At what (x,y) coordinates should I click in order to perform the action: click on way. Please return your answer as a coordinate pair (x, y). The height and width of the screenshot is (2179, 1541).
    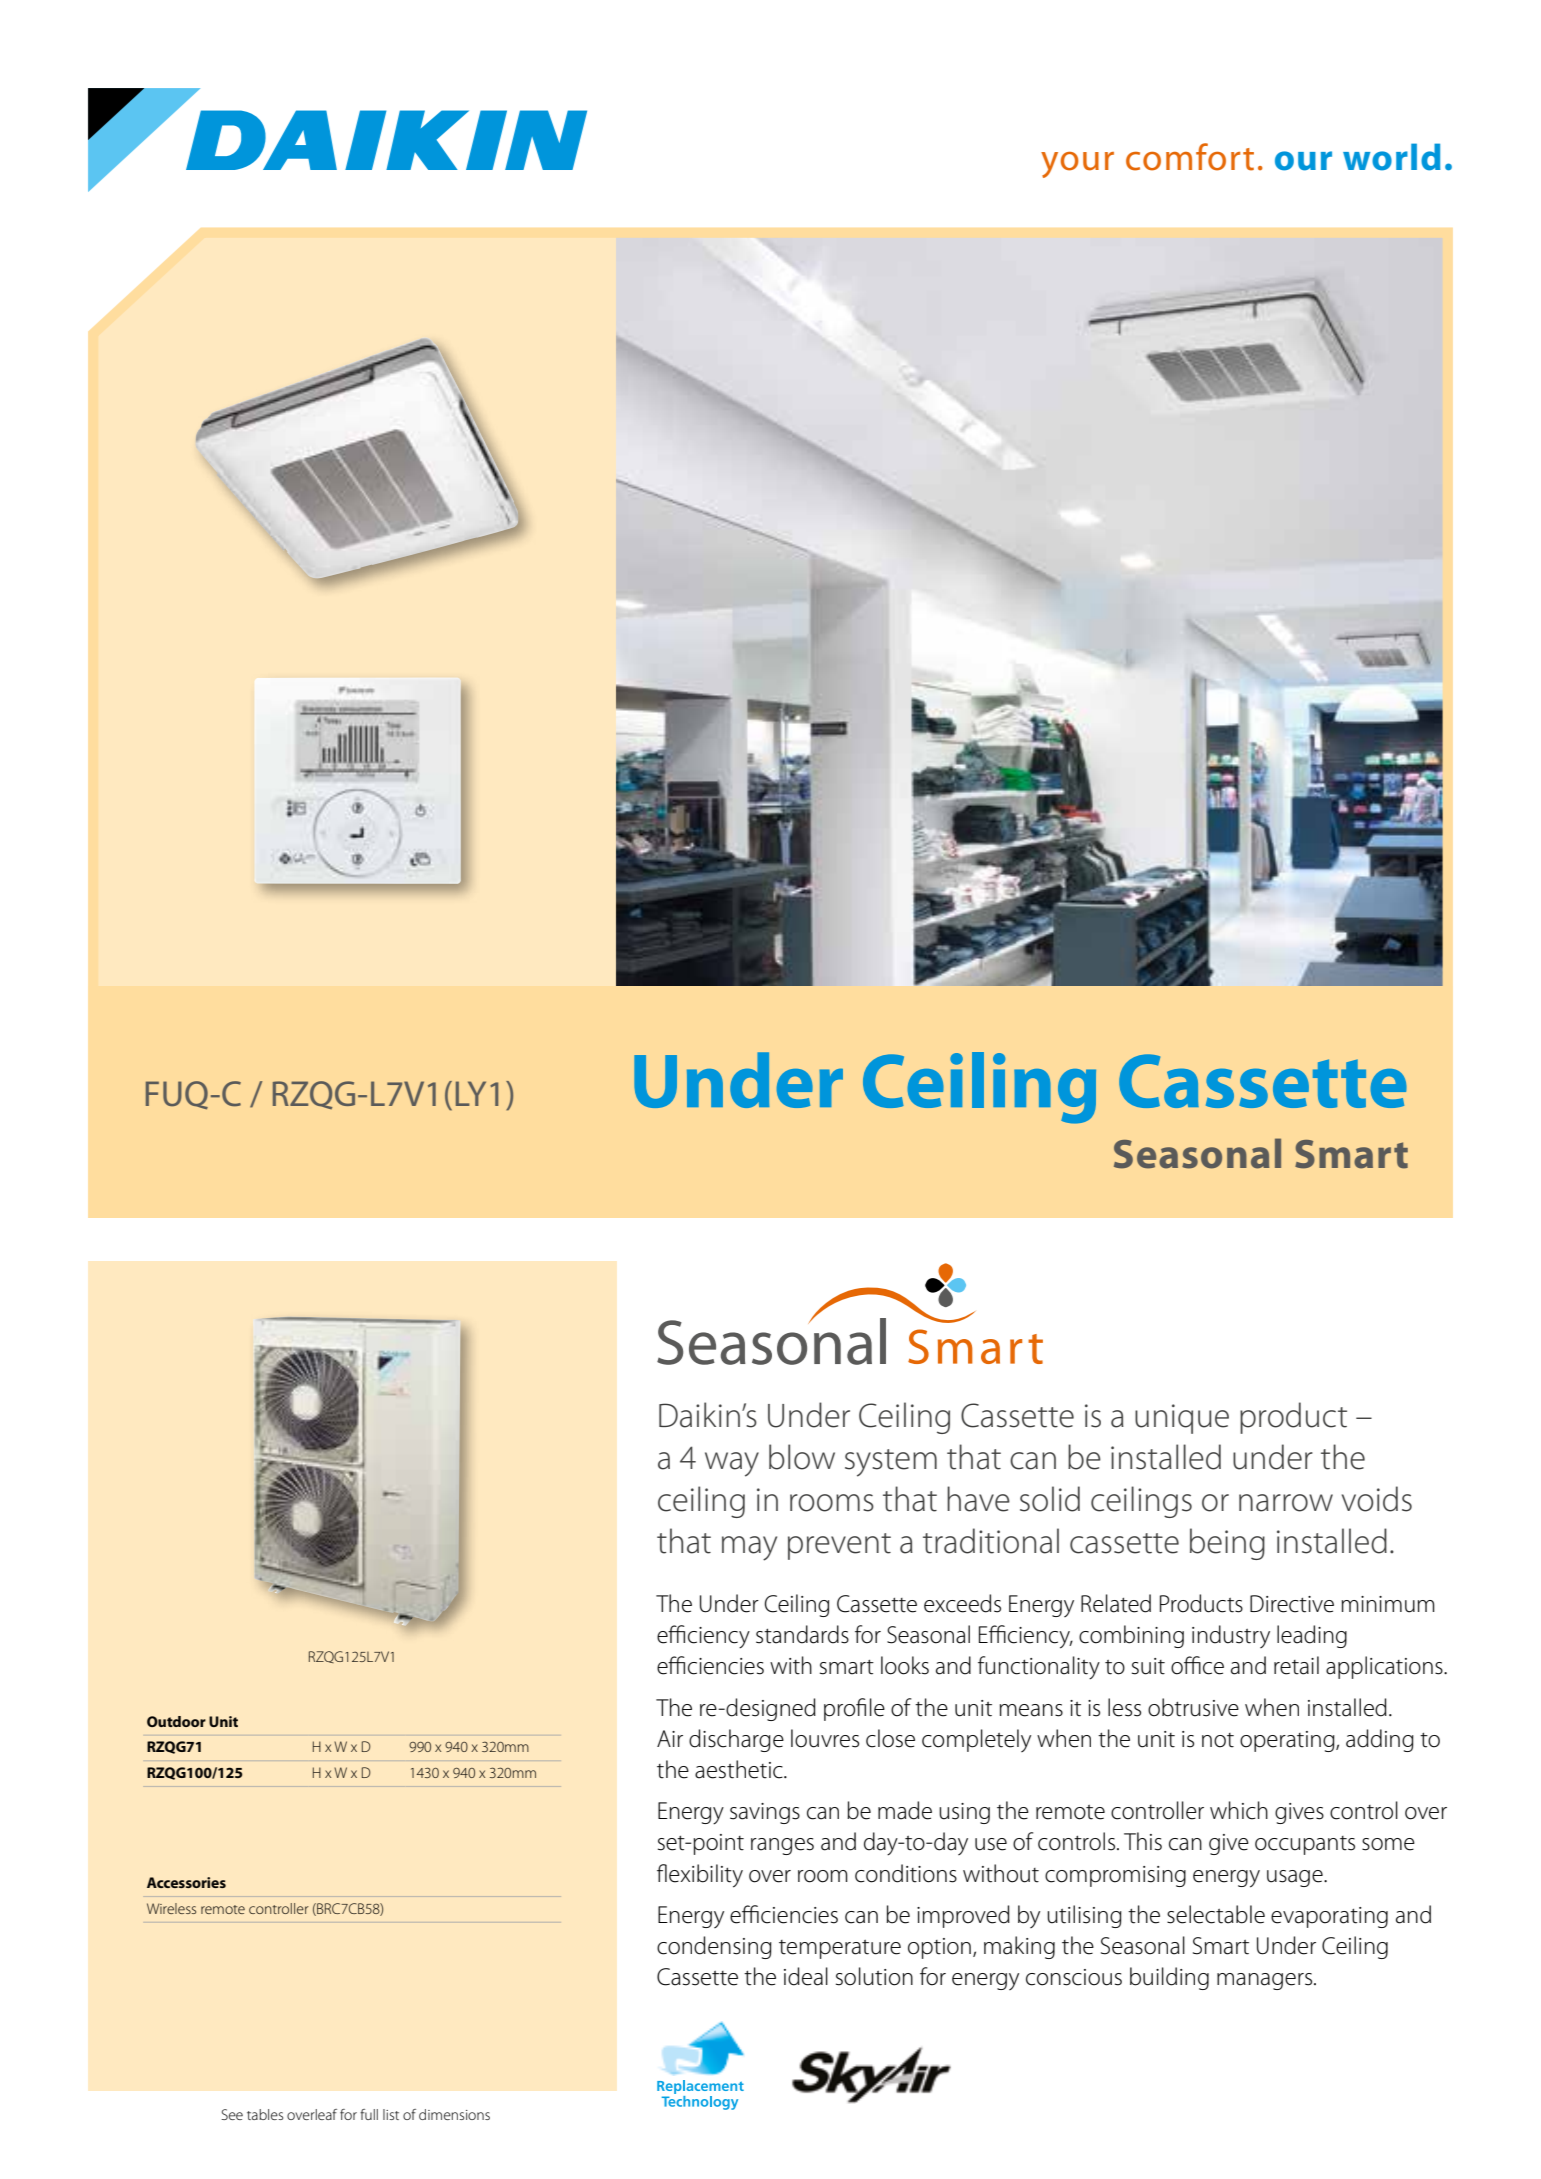
    Looking at the image, I should click on (732, 1464).
